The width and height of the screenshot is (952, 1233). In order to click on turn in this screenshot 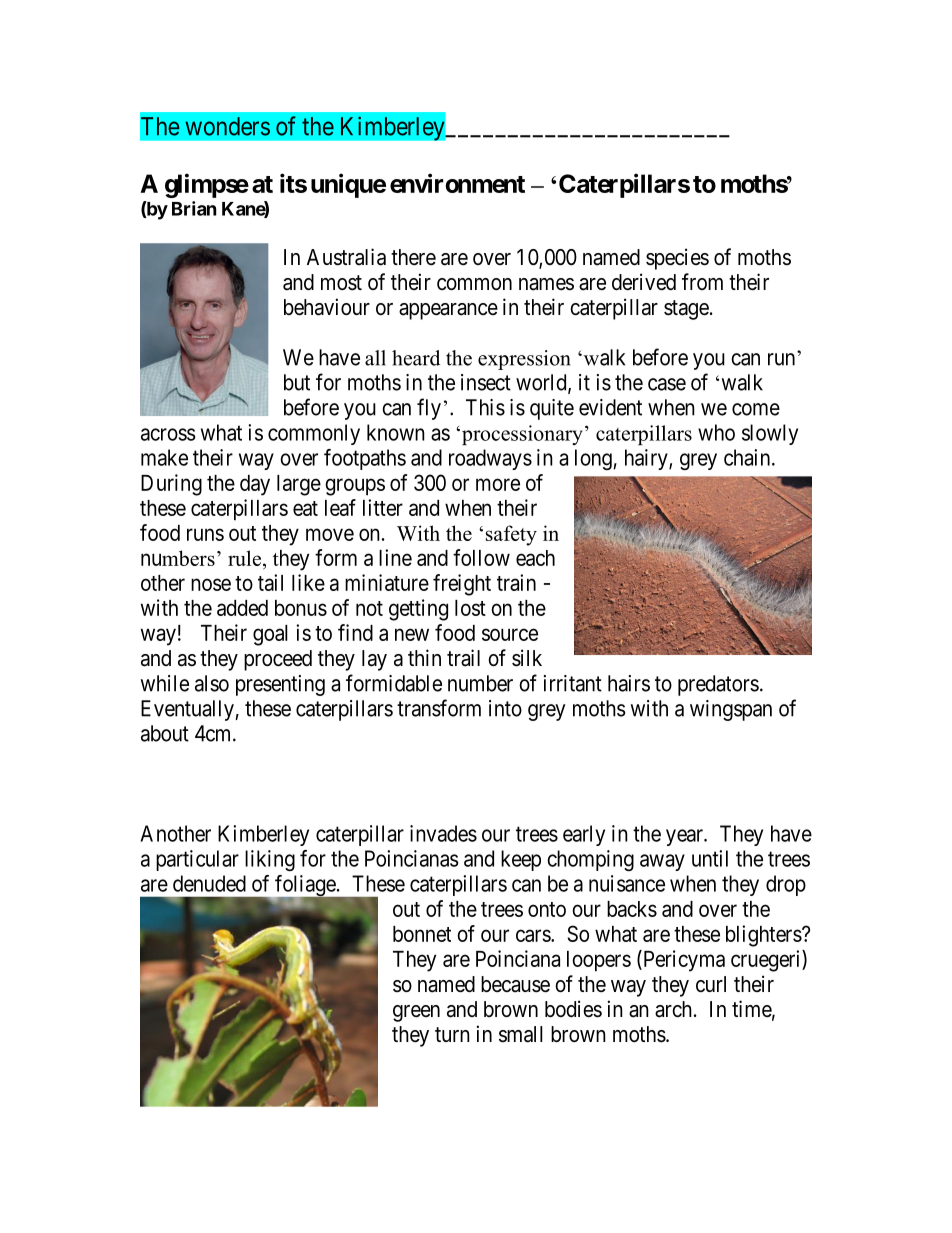, I will do `click(452, 1034)`.
